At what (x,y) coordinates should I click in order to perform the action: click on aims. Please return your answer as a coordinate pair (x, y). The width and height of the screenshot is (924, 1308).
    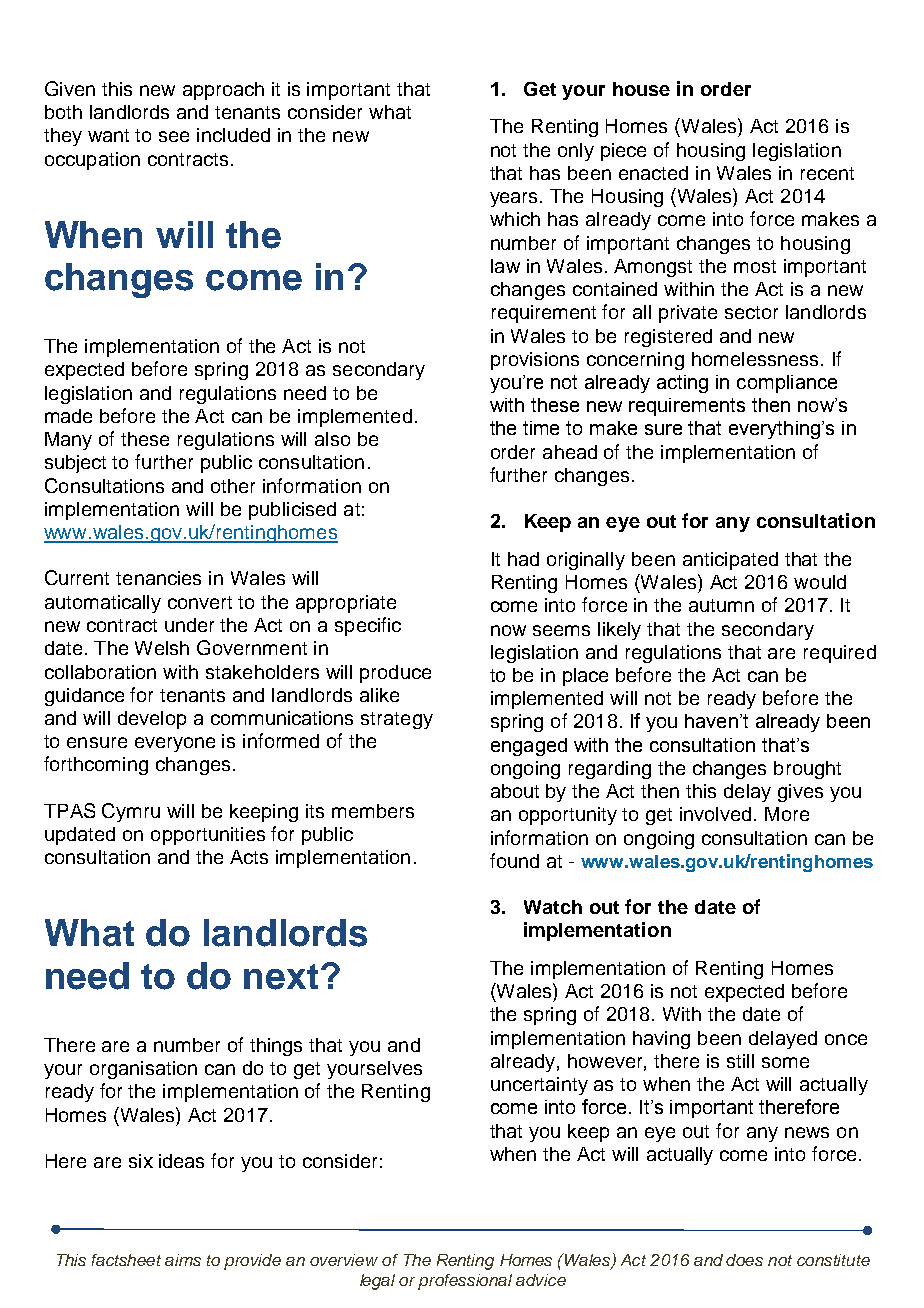
    Looking at the image, I should click on (183, 1260).
